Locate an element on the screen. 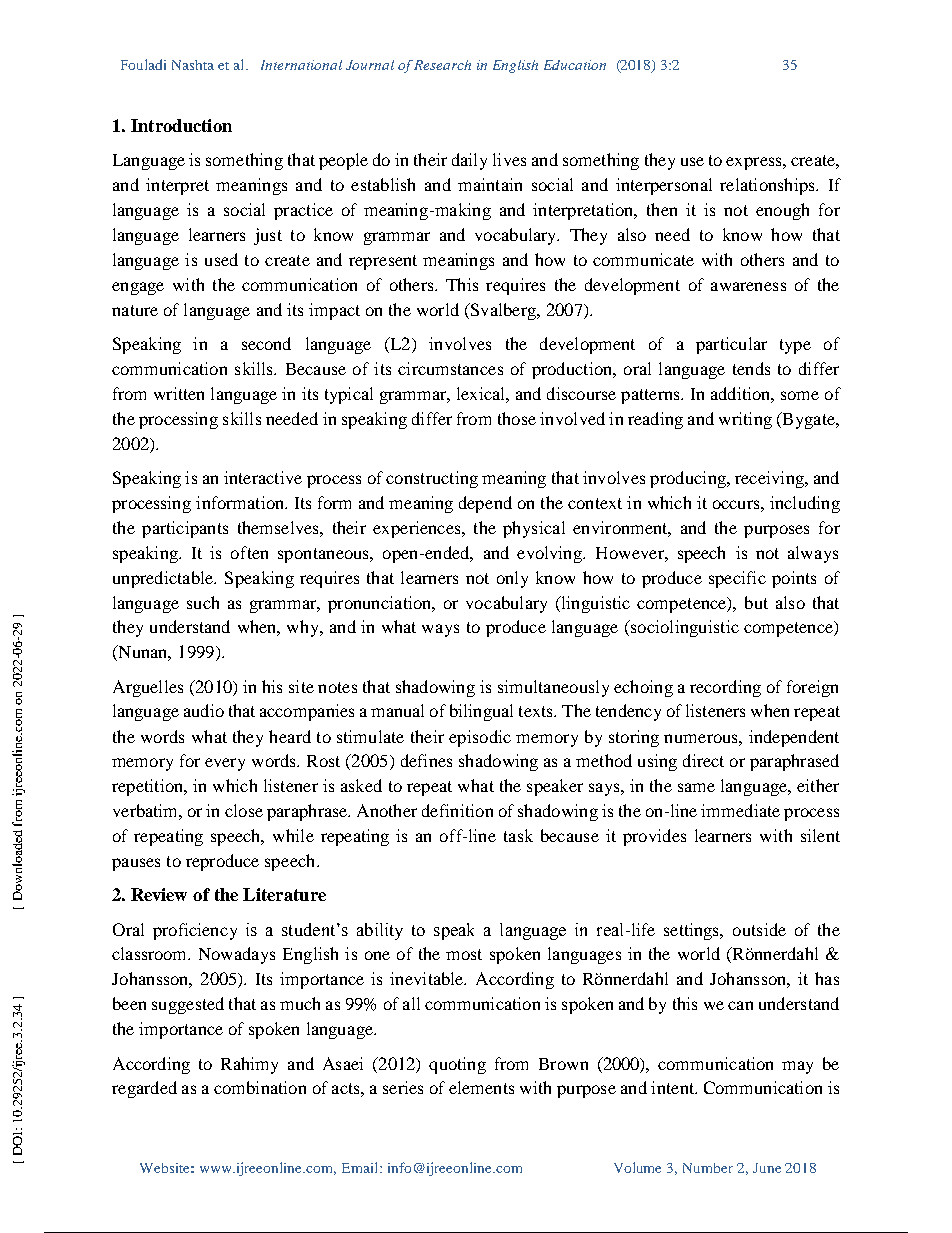  but is located at coordinates (756, 602).
